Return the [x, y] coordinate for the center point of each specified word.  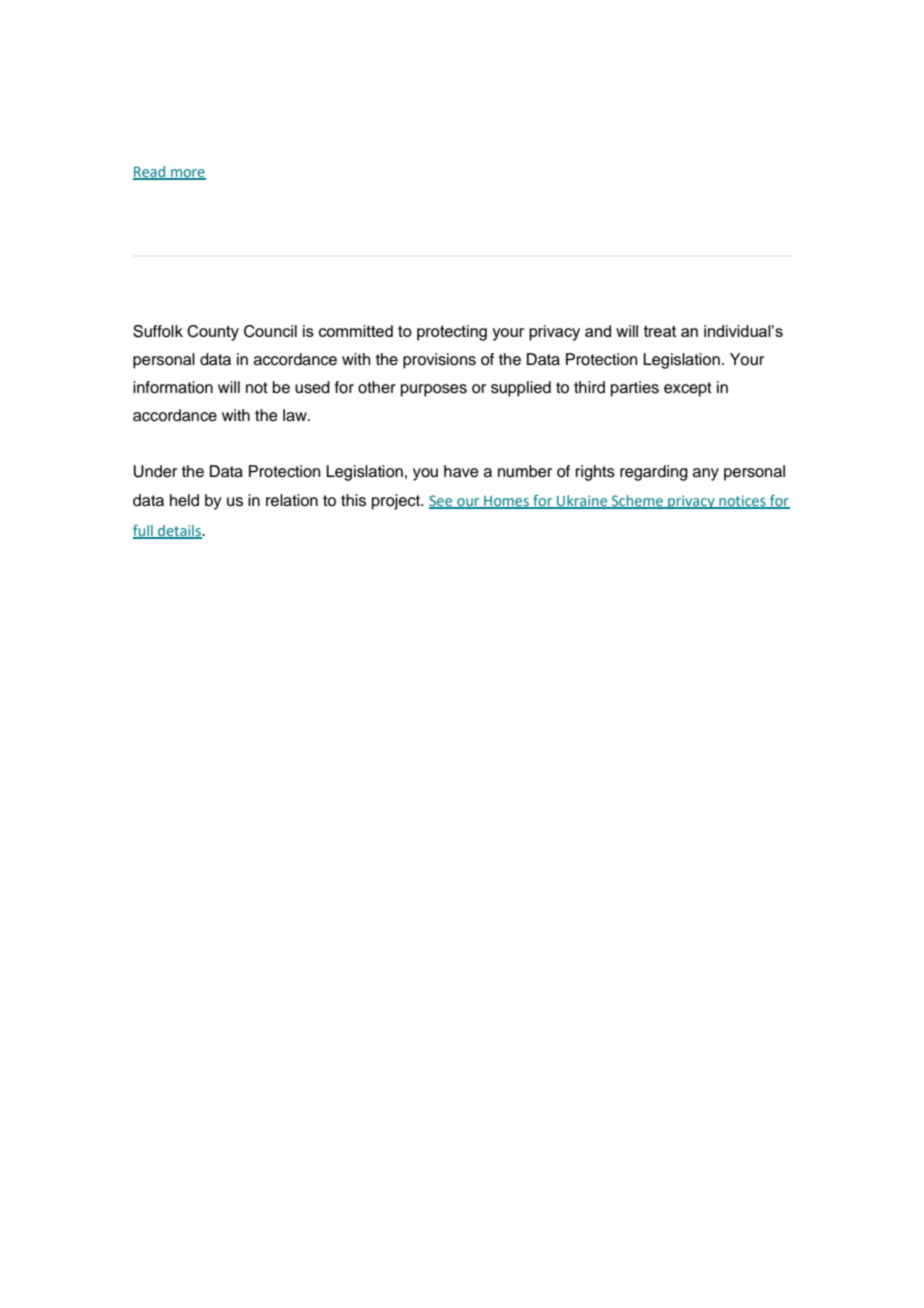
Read [150, 172]
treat [660, 331]
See [442, 501]
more [187, 174]
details [179, 531]
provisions [439, 361]
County [213, 333]
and [598, 331]
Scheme [637, 501]
